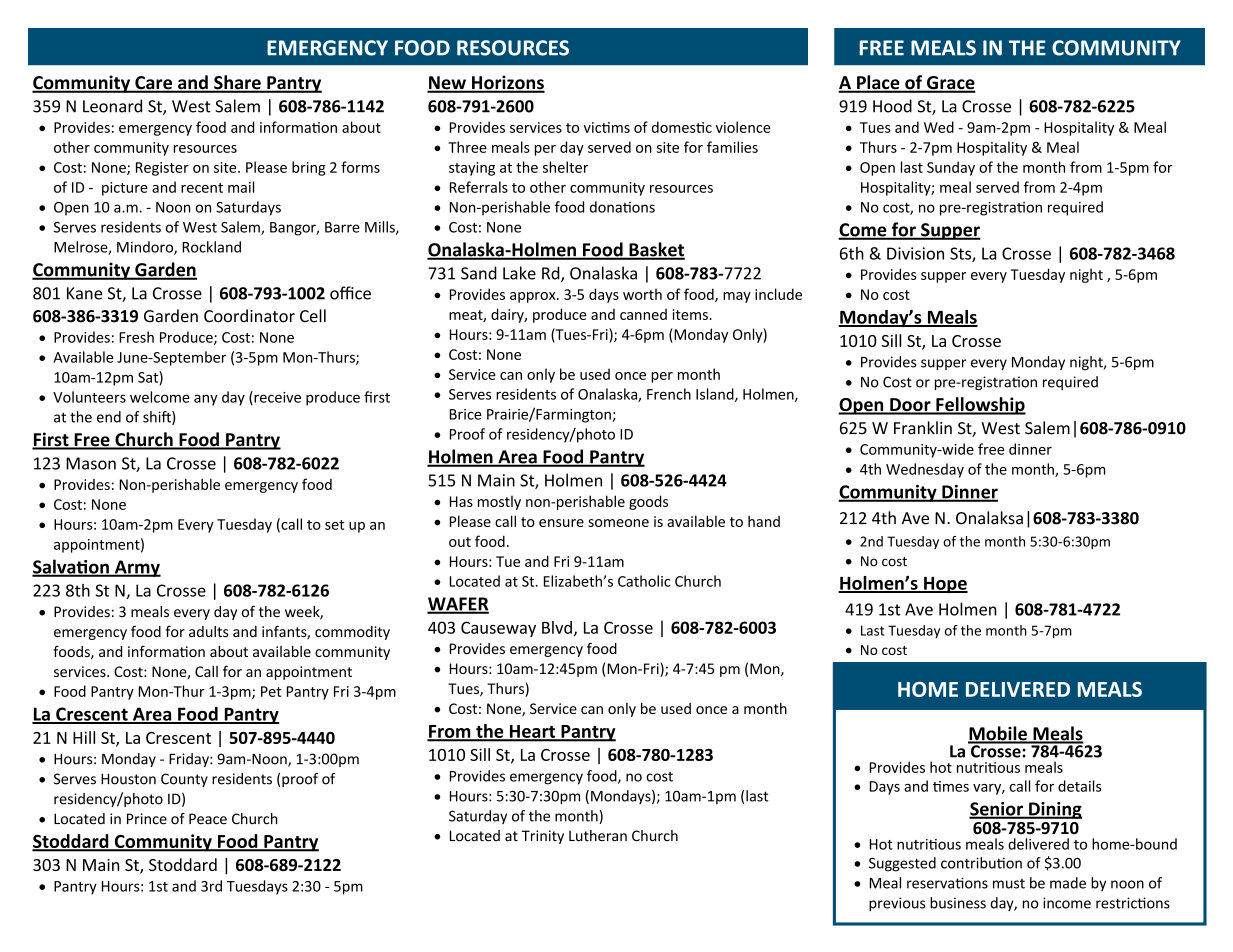  I want to click on Fellowship, so click(980, 406).
